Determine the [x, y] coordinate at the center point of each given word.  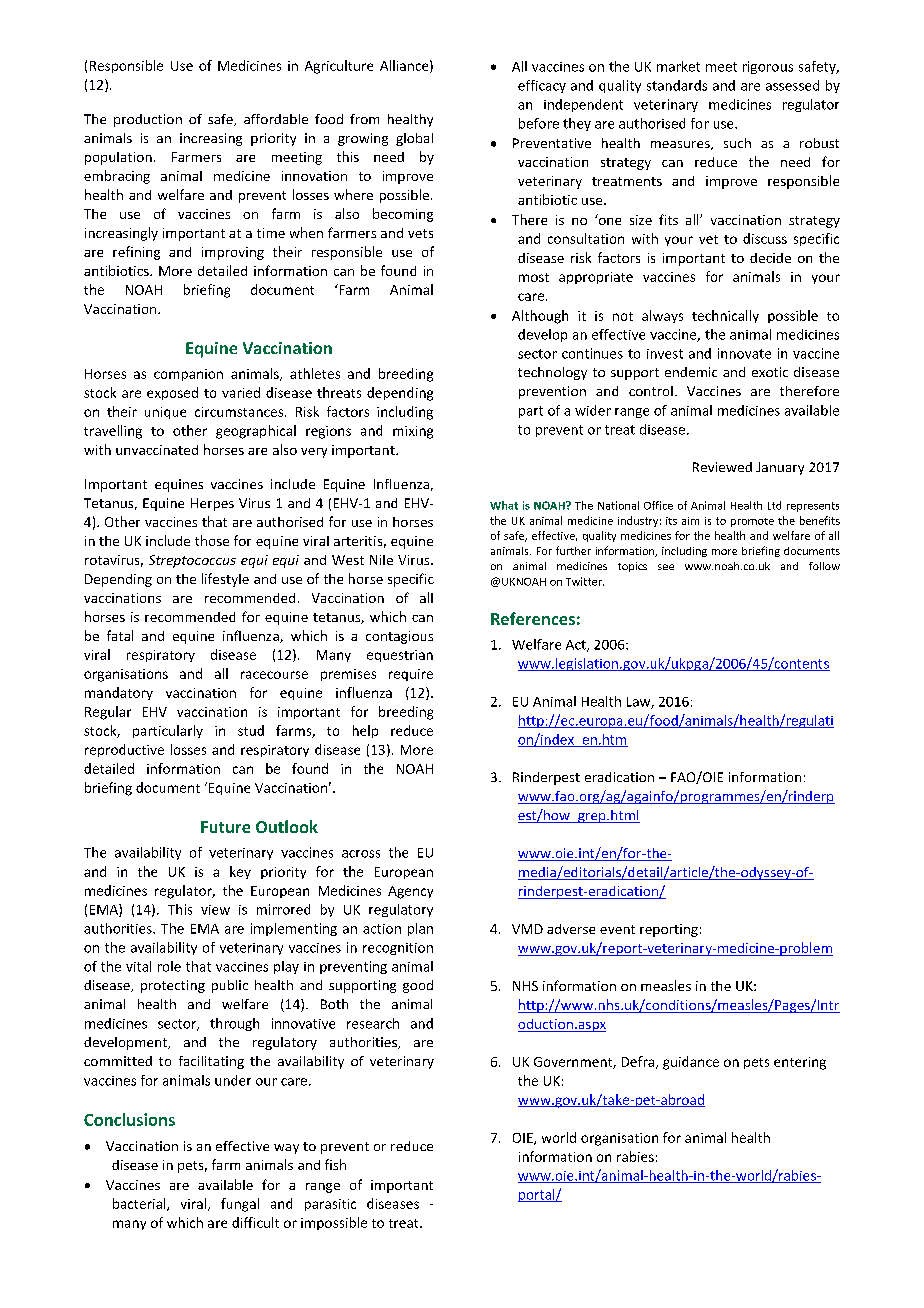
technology [552, 373]
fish [335, 1164]
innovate [744, 353]
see [666, 567]
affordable [276, 119]
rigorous [768, 67]
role [169, 966]
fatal [120, 635]
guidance [691, 1063]
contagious [399, 637]
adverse [571, 929]
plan [420, 929]
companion [188, 375]
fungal [240, 1205]
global [414, 139]
